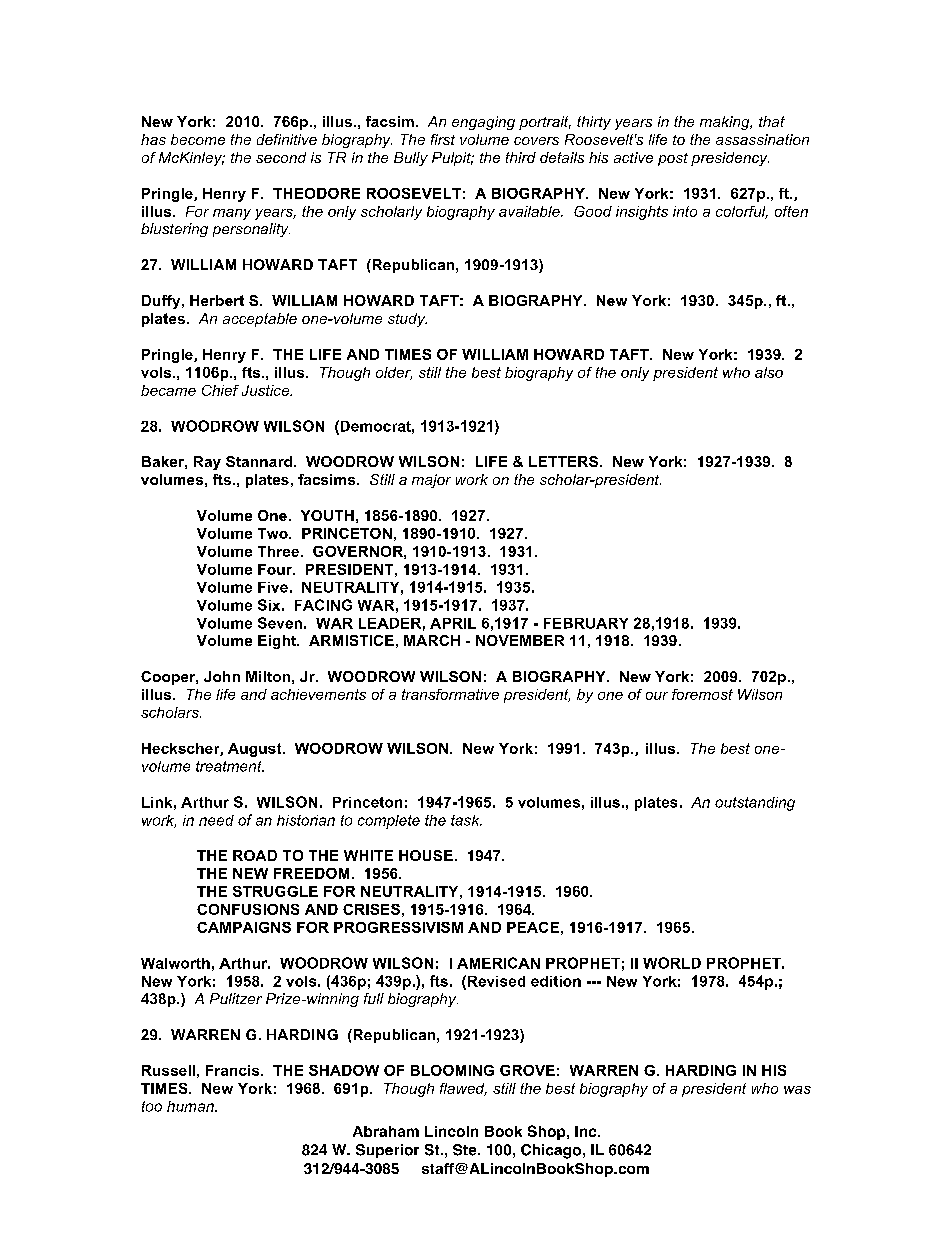 The height and width of the screenshot is (1233, 952). I want to click on flawed, so click(463, 1089).
